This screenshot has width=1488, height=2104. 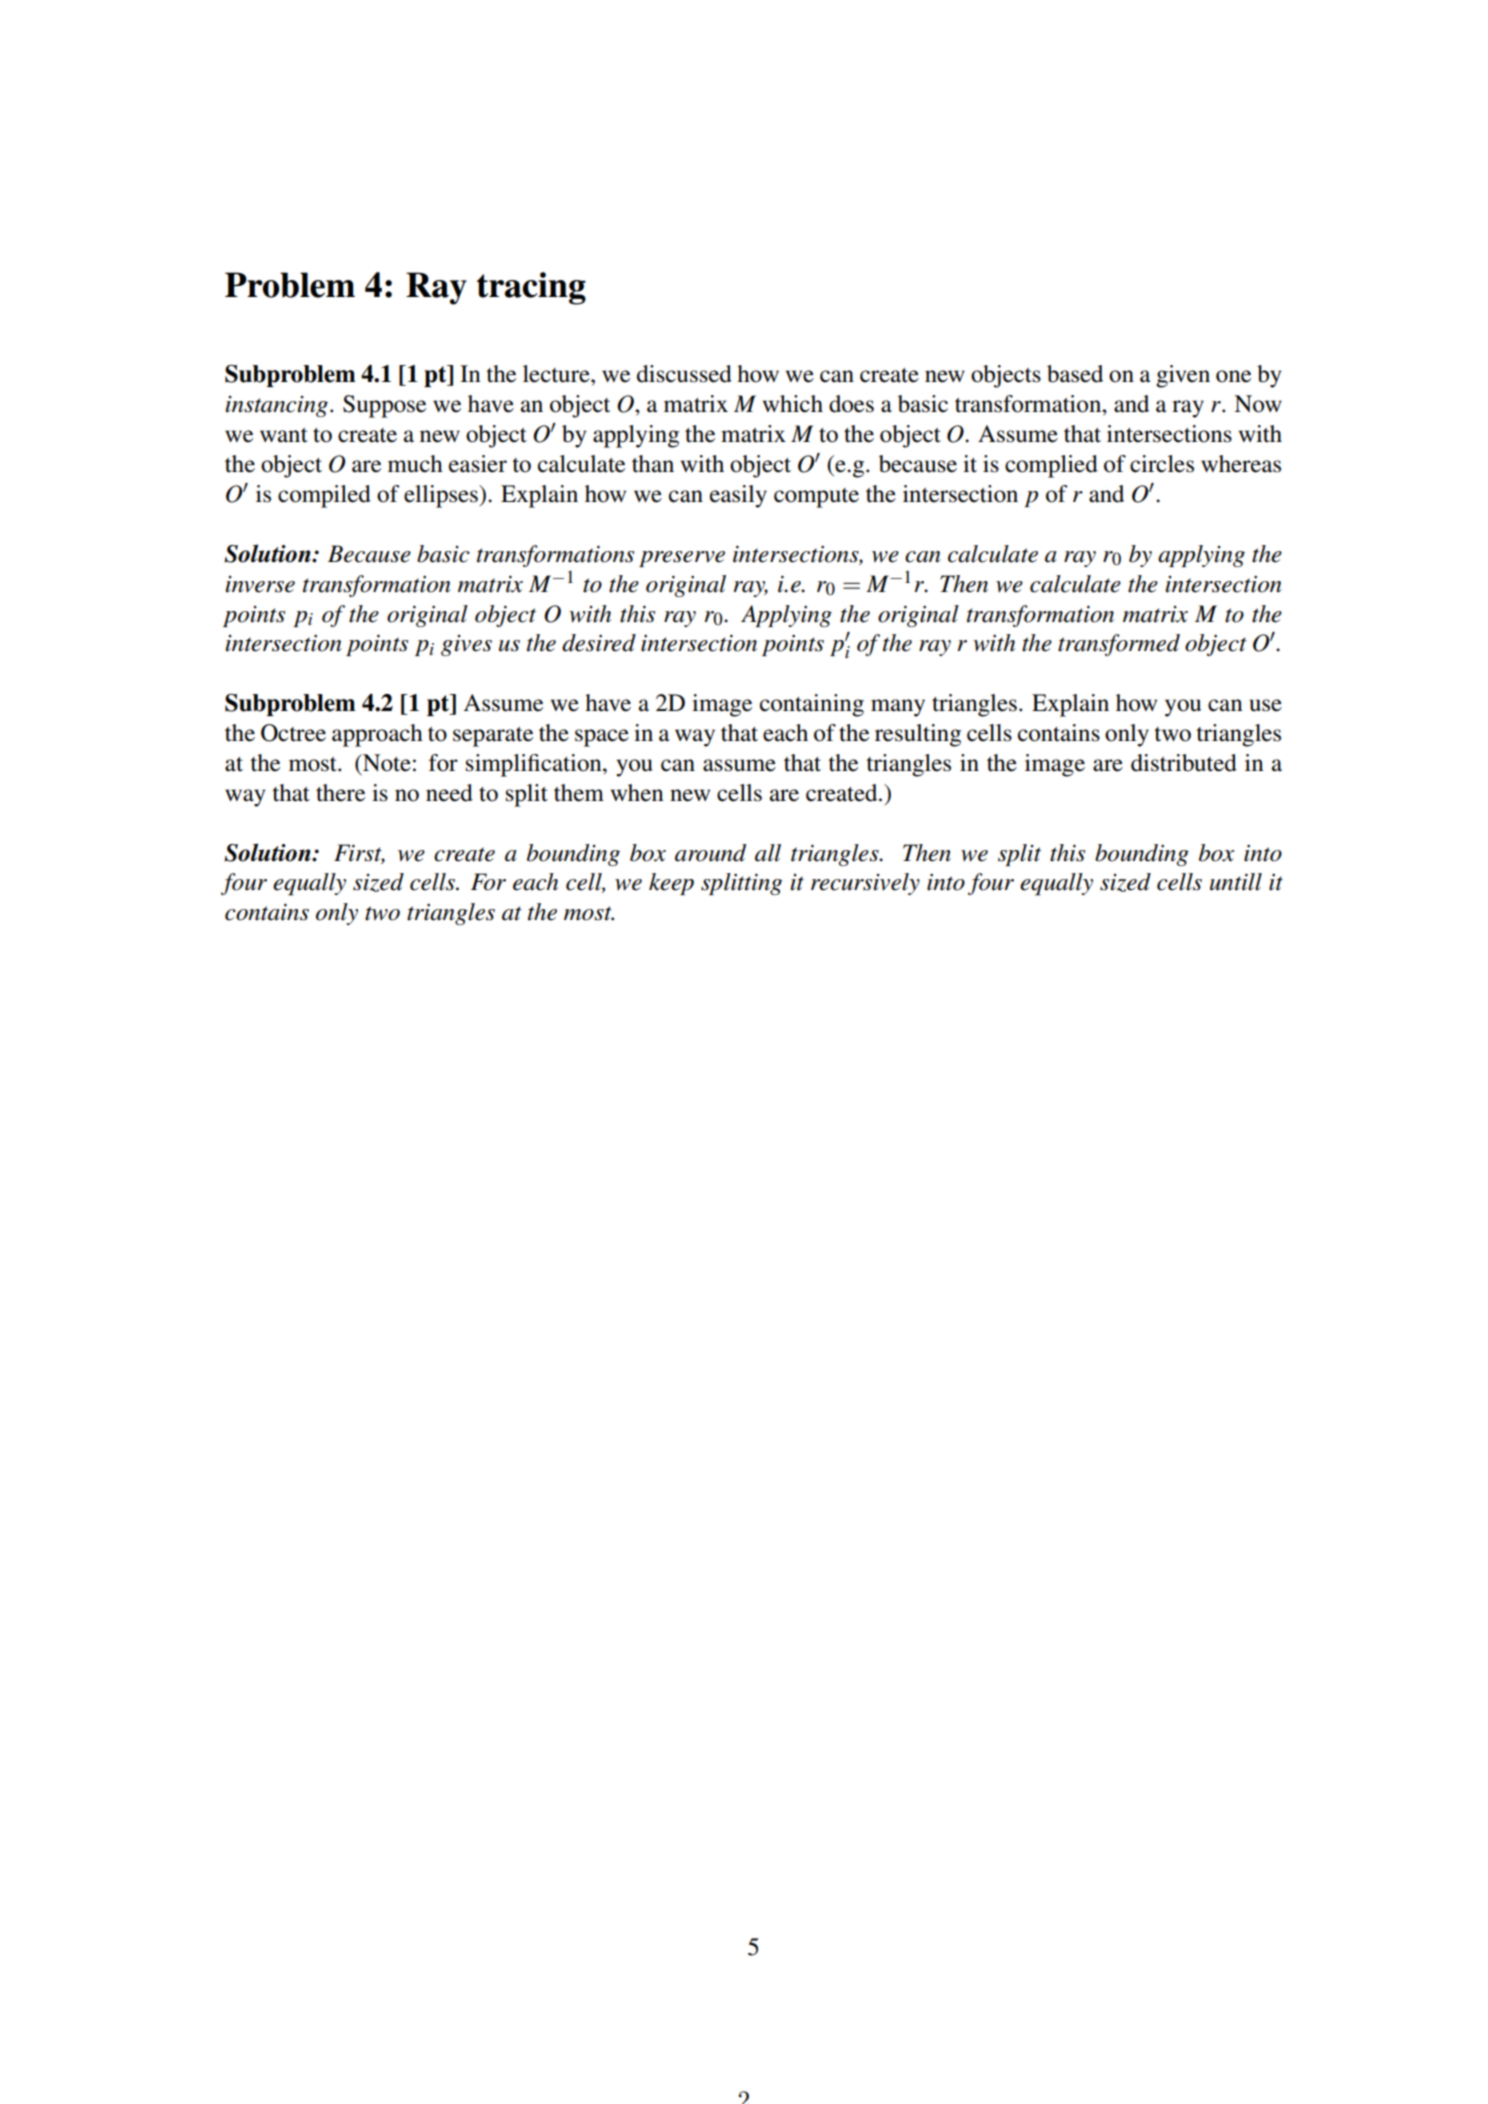 I want to click on preserve, so click(x=682, y=559).
